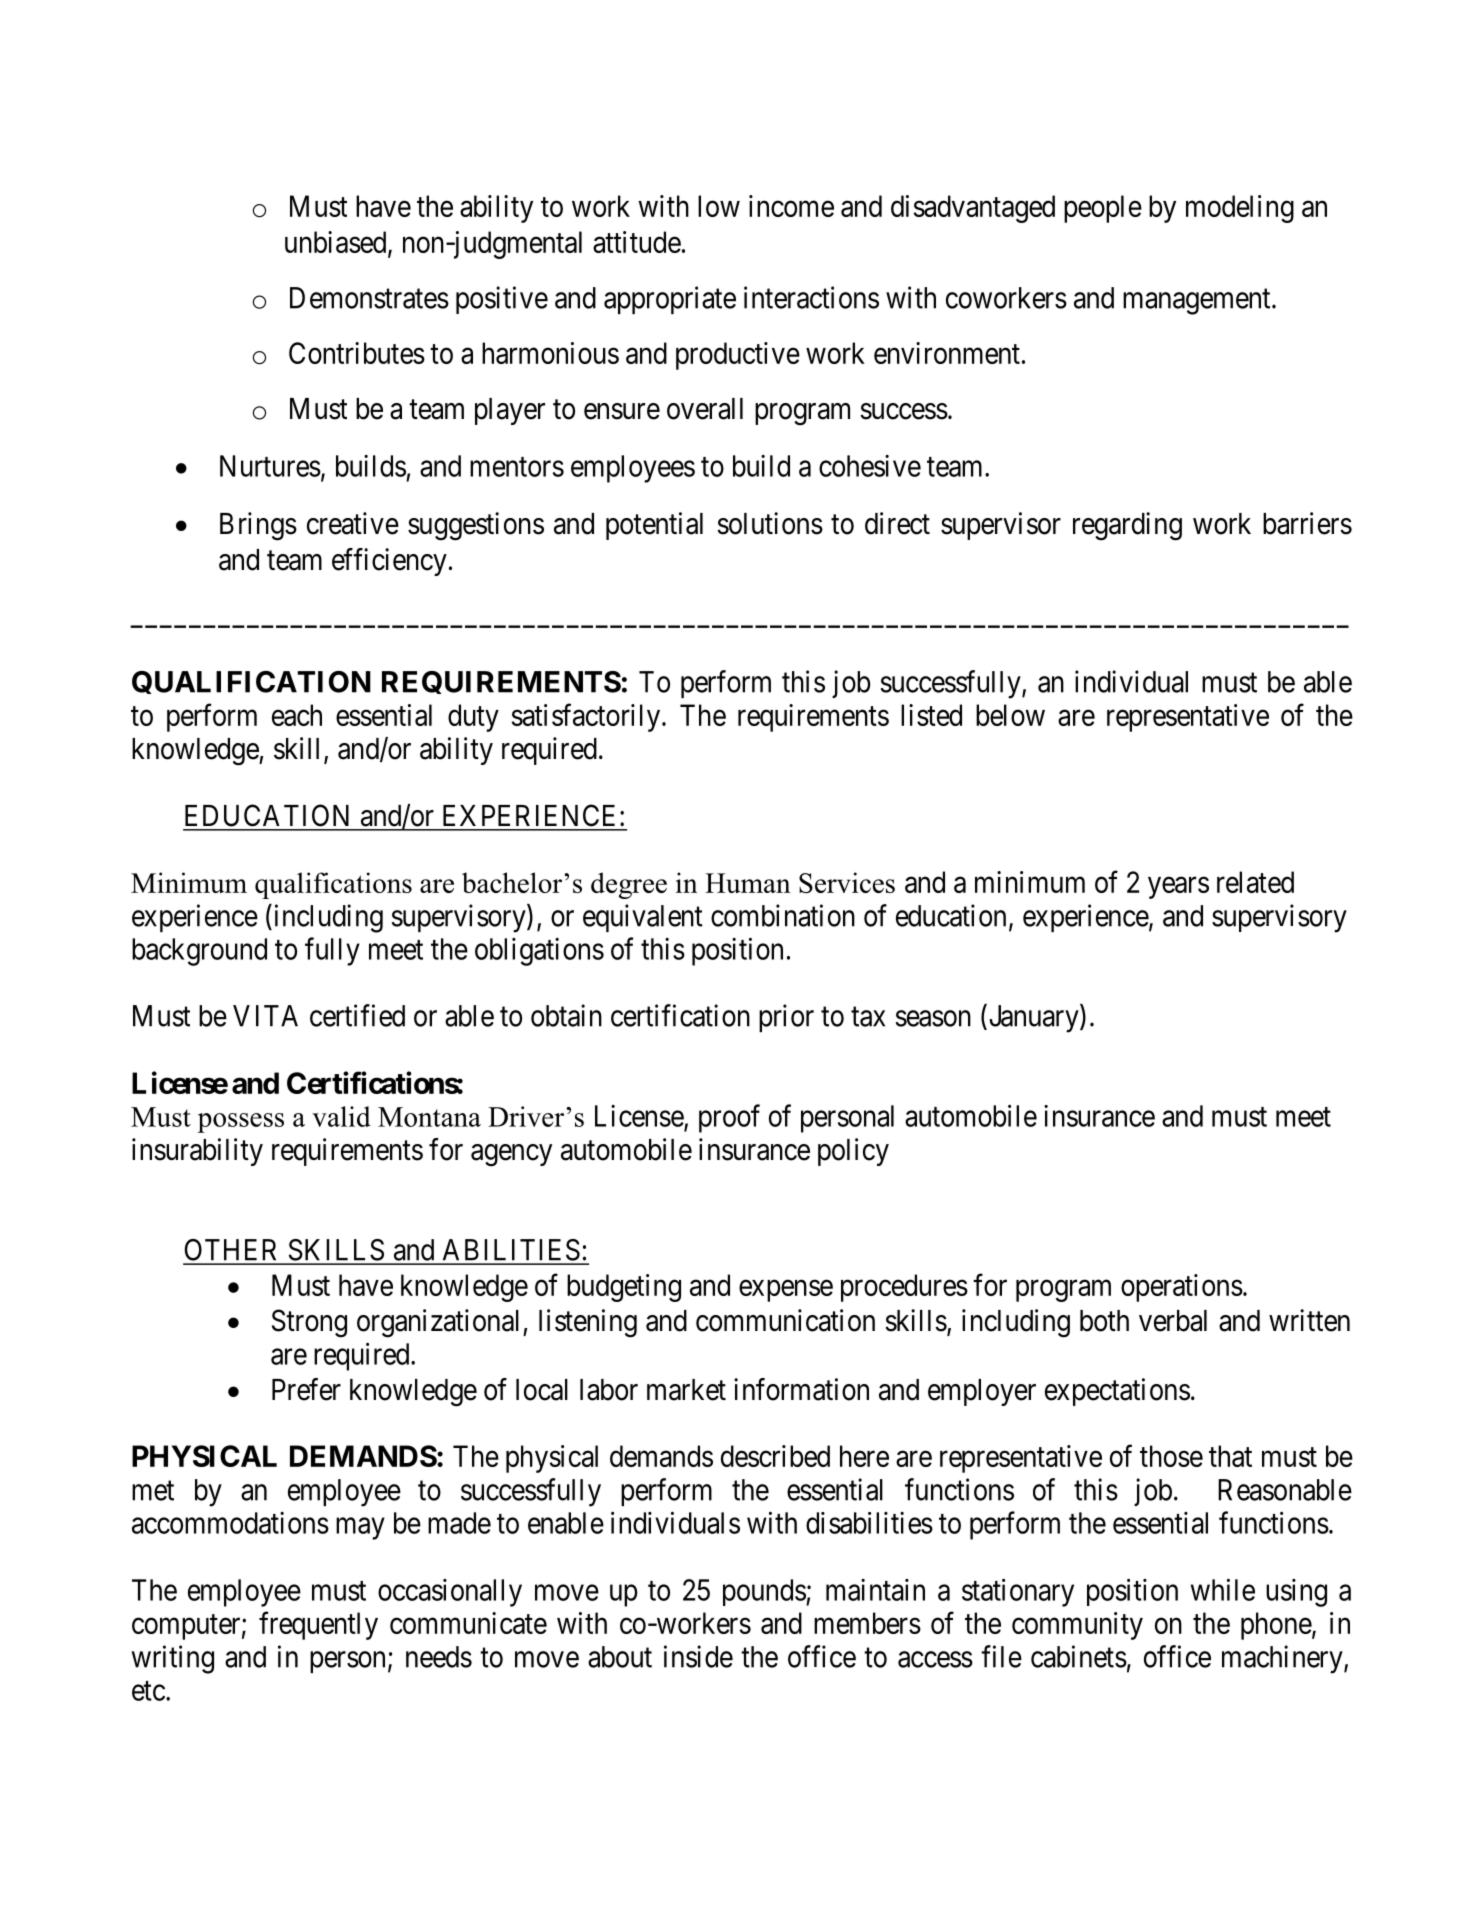 The image size is (1482, 1917). I want to click on regarding, so click(1127, 526).
